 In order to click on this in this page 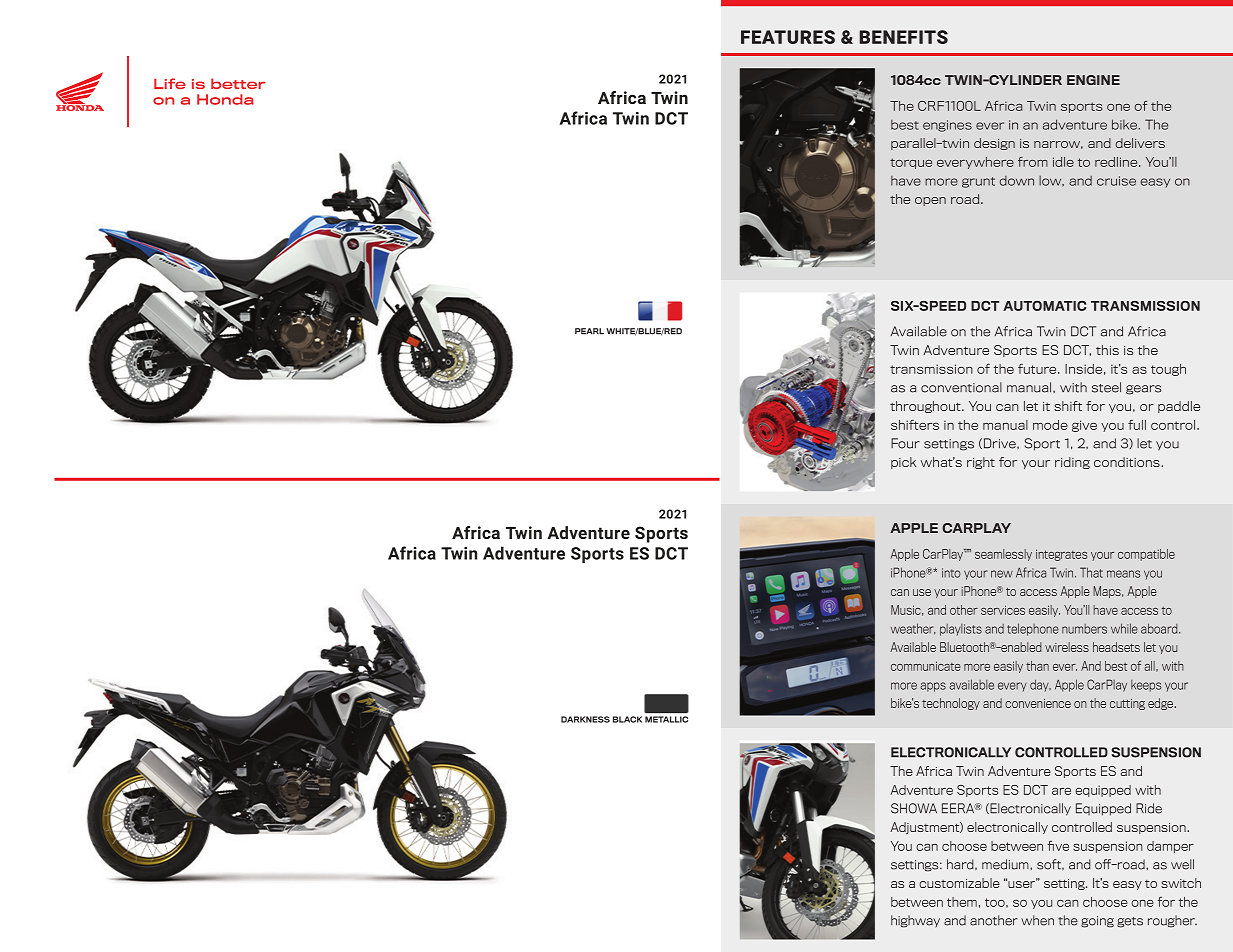, I will do `click(1107, 350)`.
